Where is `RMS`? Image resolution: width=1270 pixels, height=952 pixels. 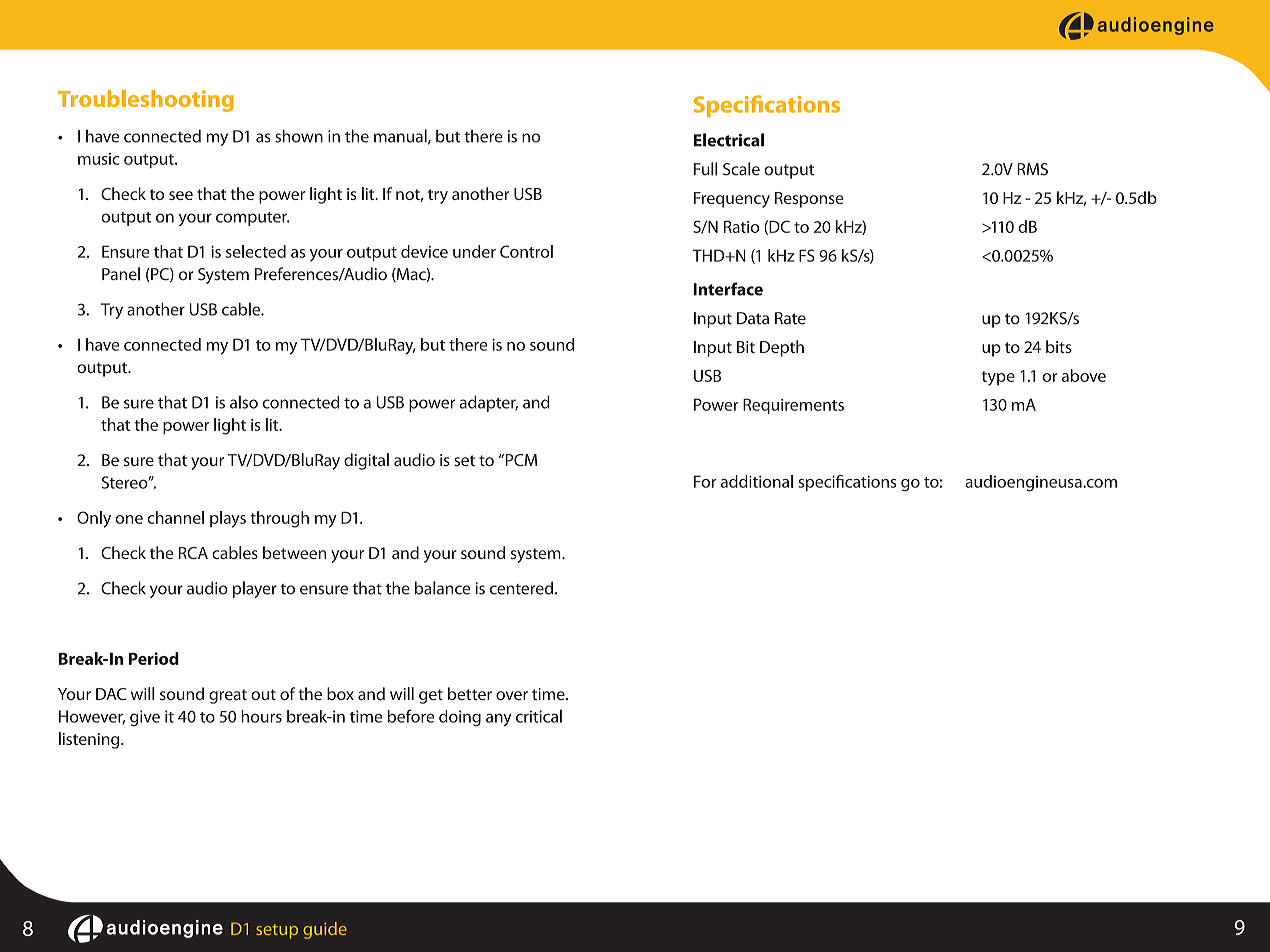
RMS is located at coordinates (1032, 169).
